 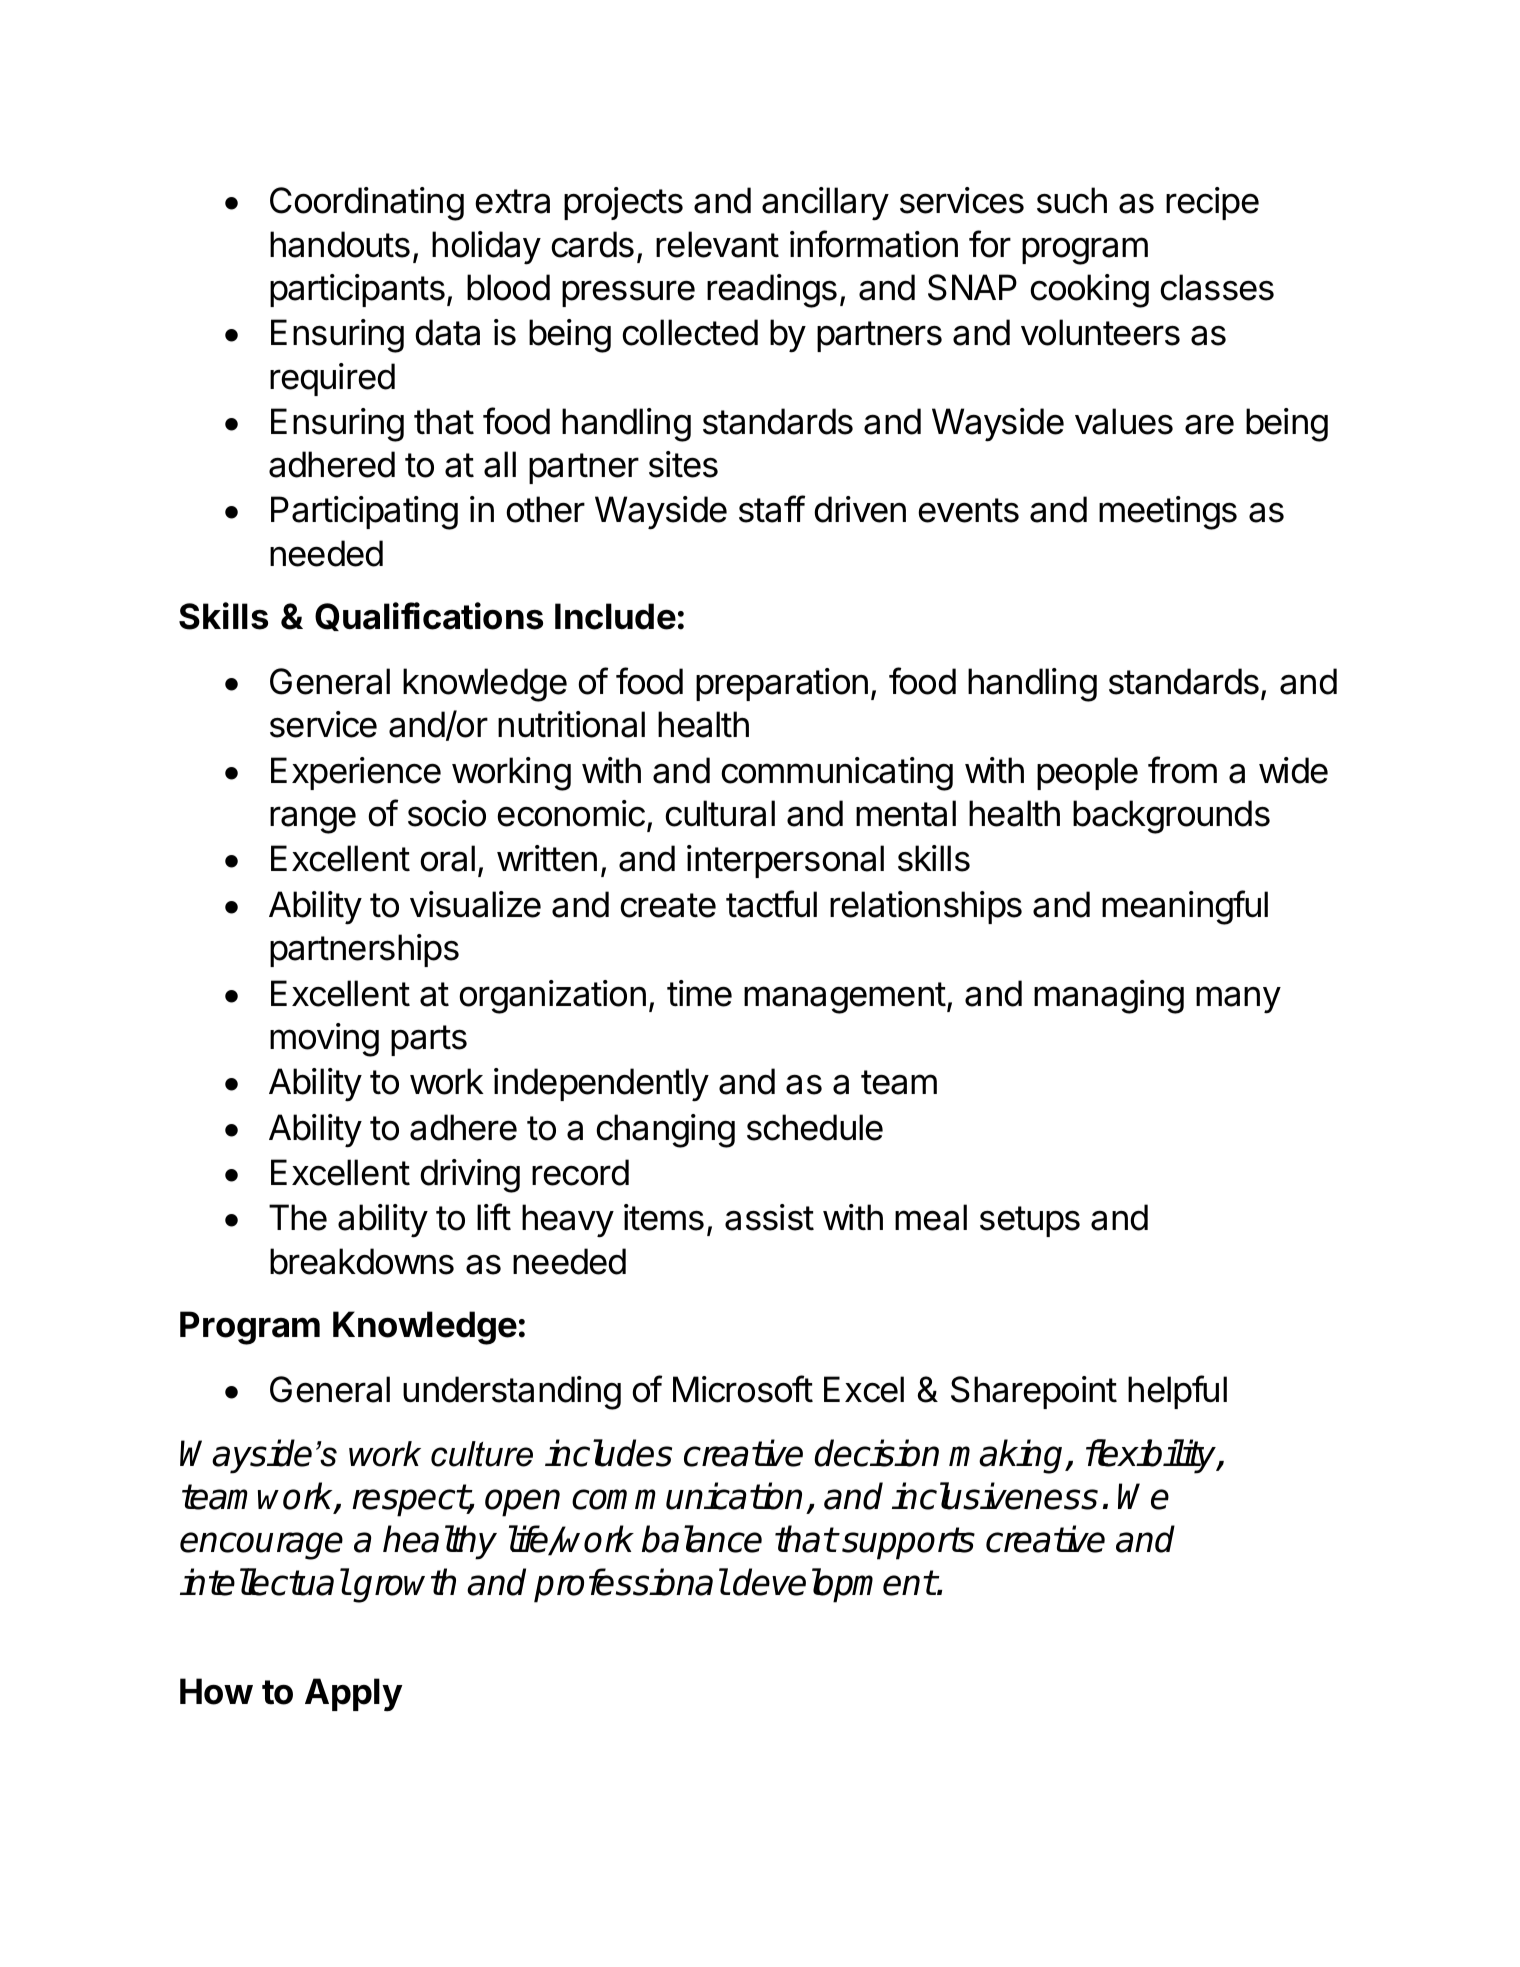 I want to click on Apply, so click(x=354, y=1695).
